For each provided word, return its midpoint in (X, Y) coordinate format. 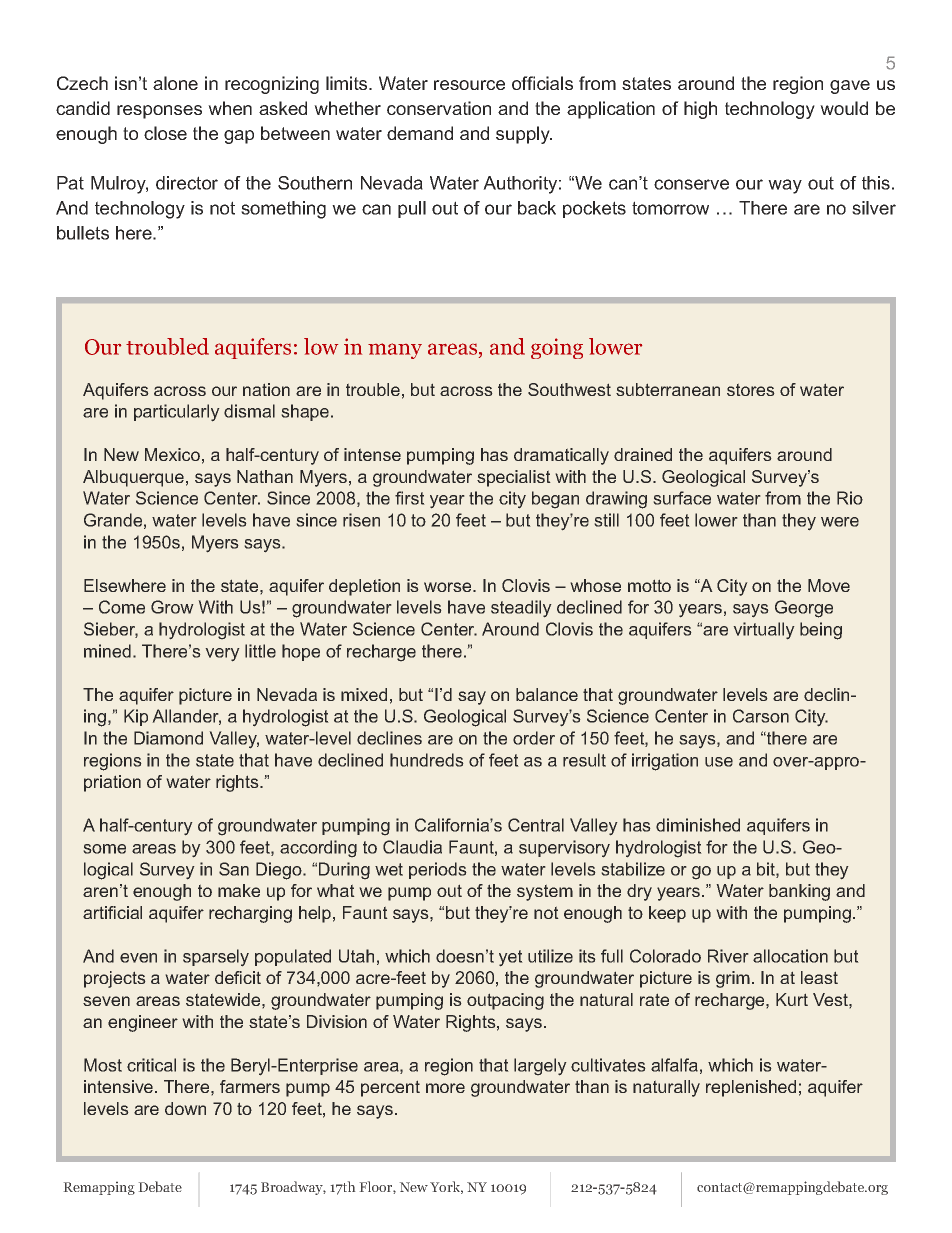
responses (159, 112)
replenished (751, 1088)
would (844, 108)
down (185, 1108)
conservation (439, 108)
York (446, 1187)
